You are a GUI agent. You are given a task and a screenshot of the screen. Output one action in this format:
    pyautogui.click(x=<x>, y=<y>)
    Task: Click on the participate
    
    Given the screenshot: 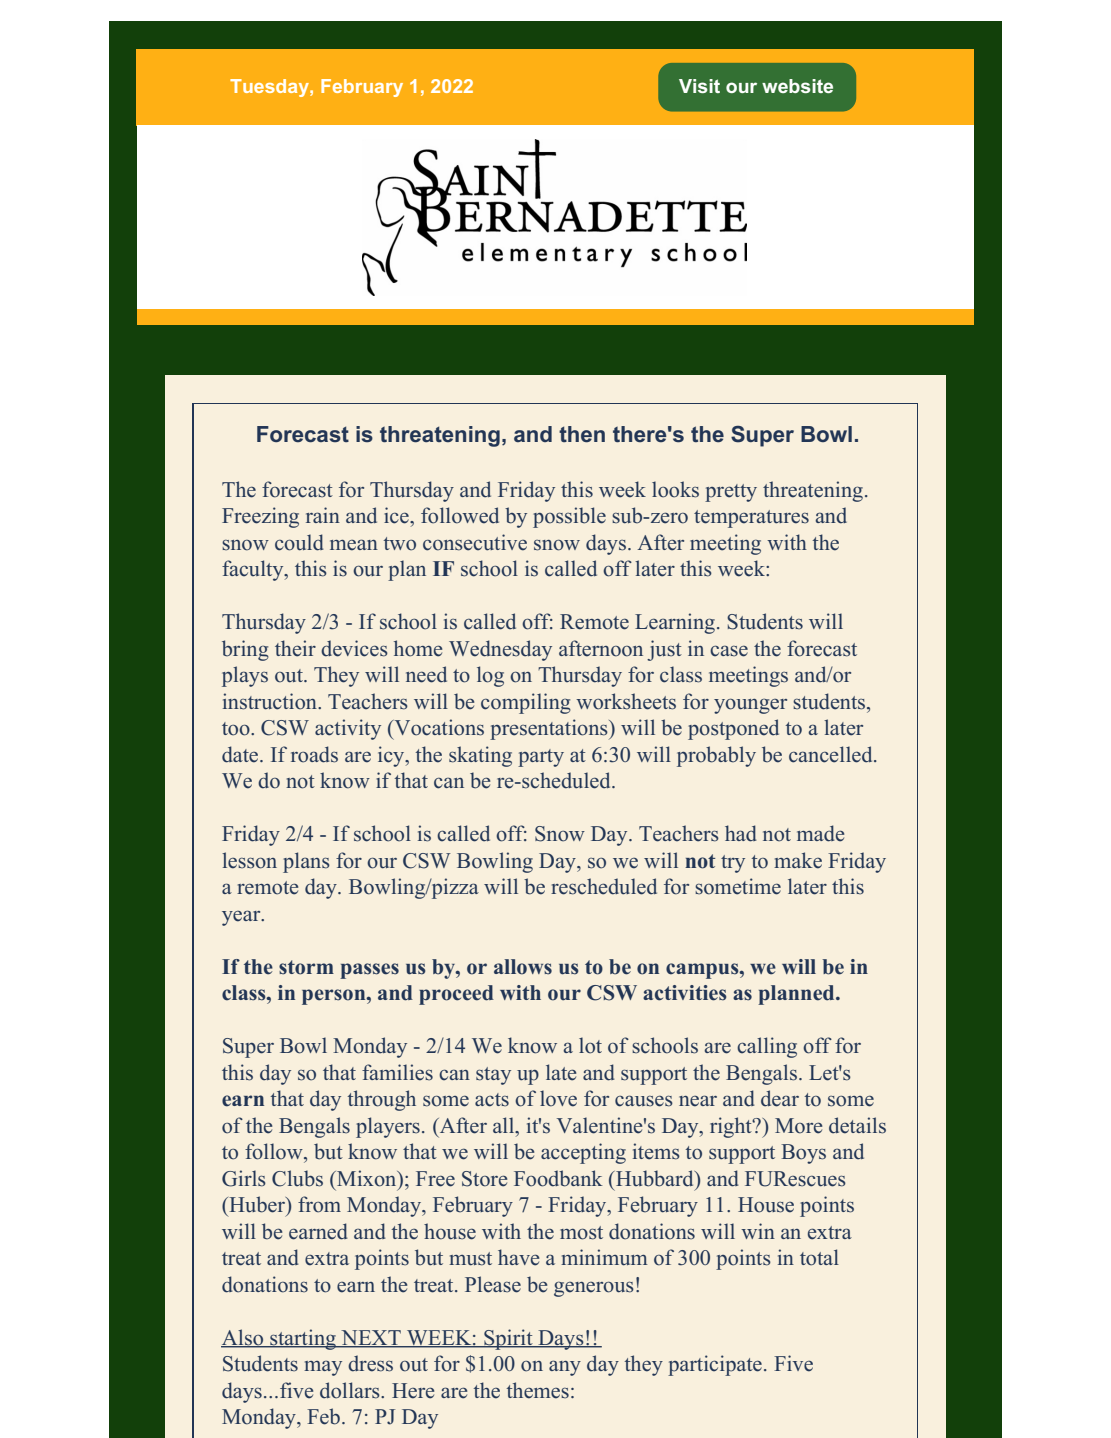 What is the action you would take?
    pyautogui.click(x=715, y=1365)
